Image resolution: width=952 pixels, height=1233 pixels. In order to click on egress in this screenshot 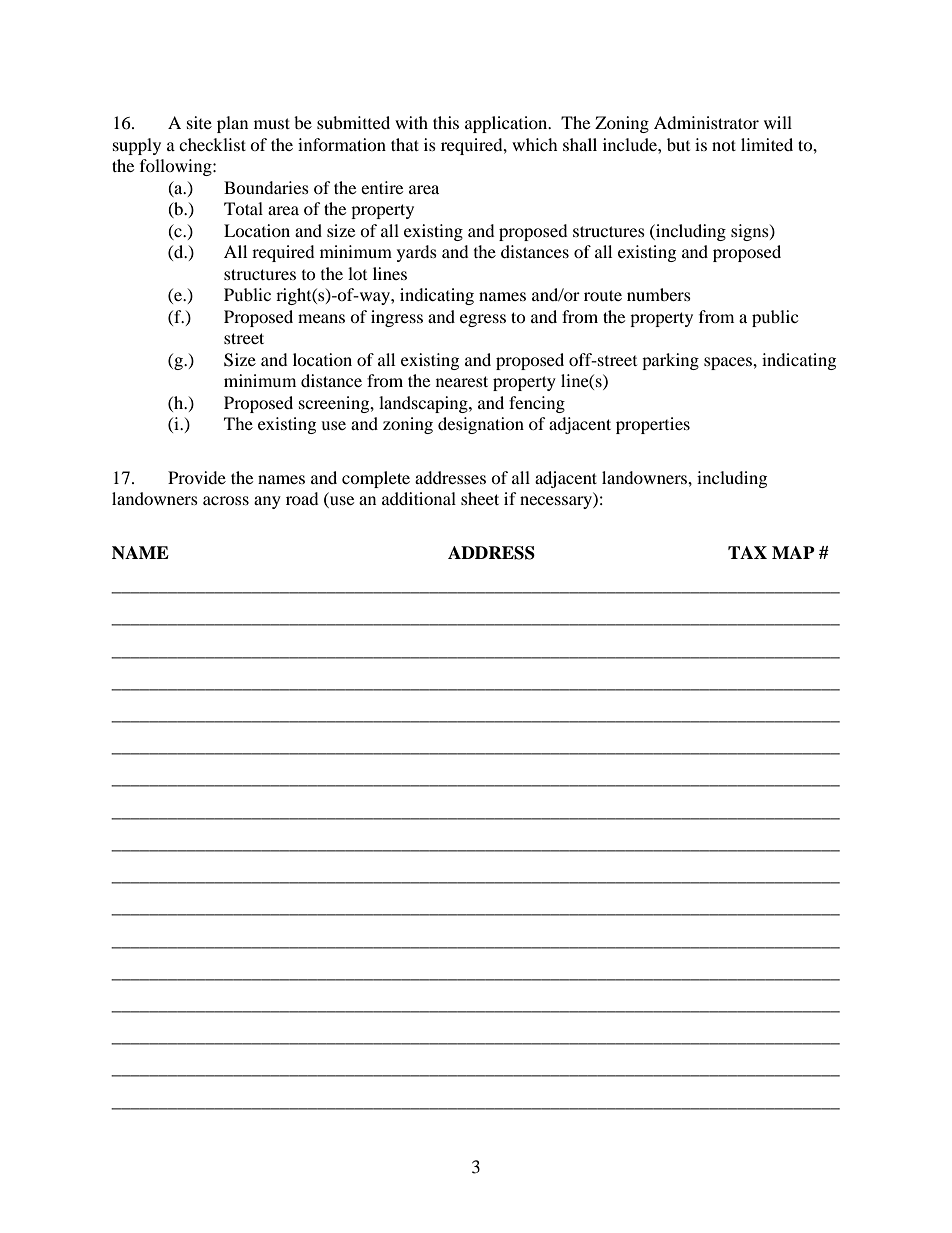, I will do `click(483, 320)`.
